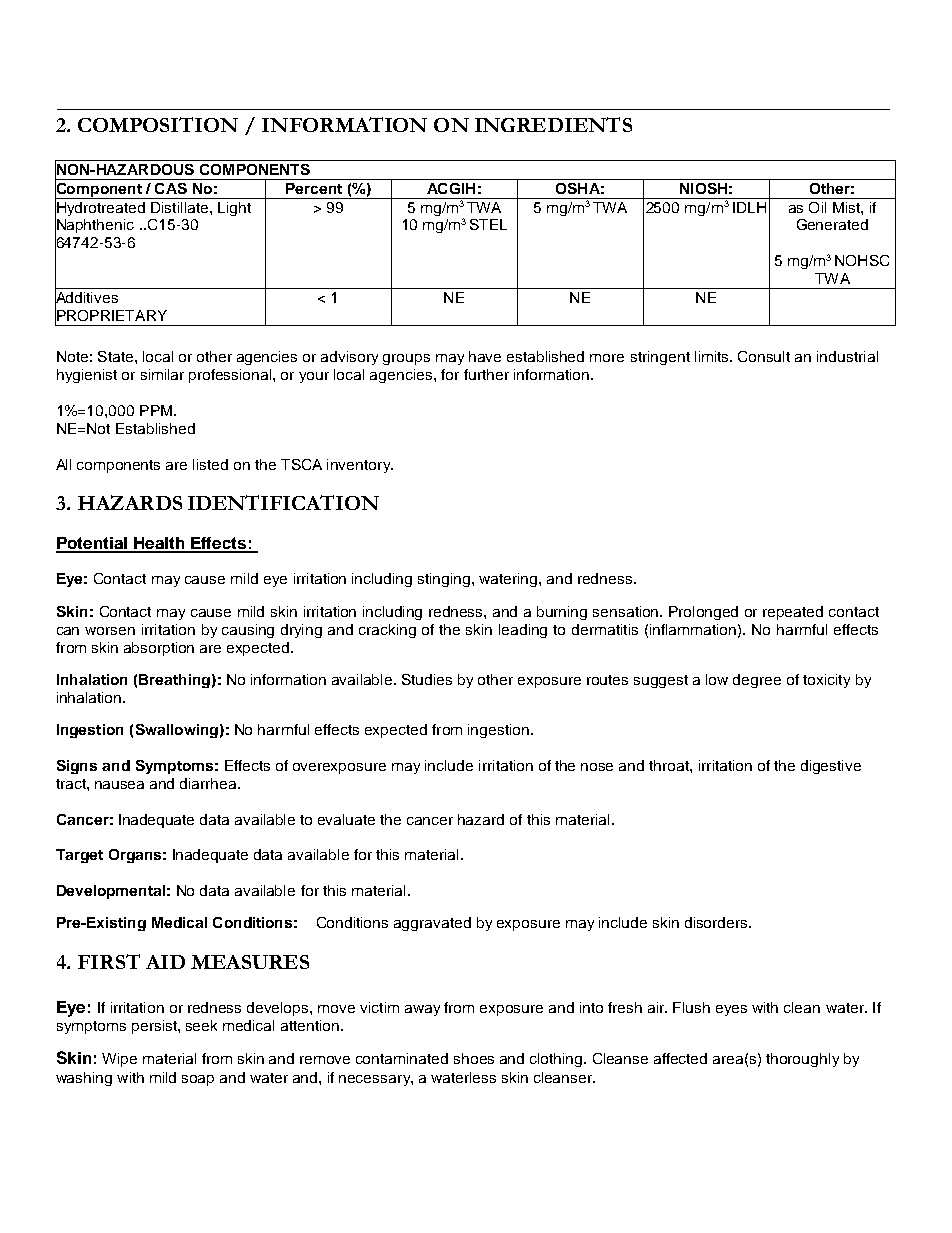 The image size is (952, 1233). What do you see at coordinates (158, 124) in the page?
I see `COMPOSITION` at bounding box center [158, 124].
